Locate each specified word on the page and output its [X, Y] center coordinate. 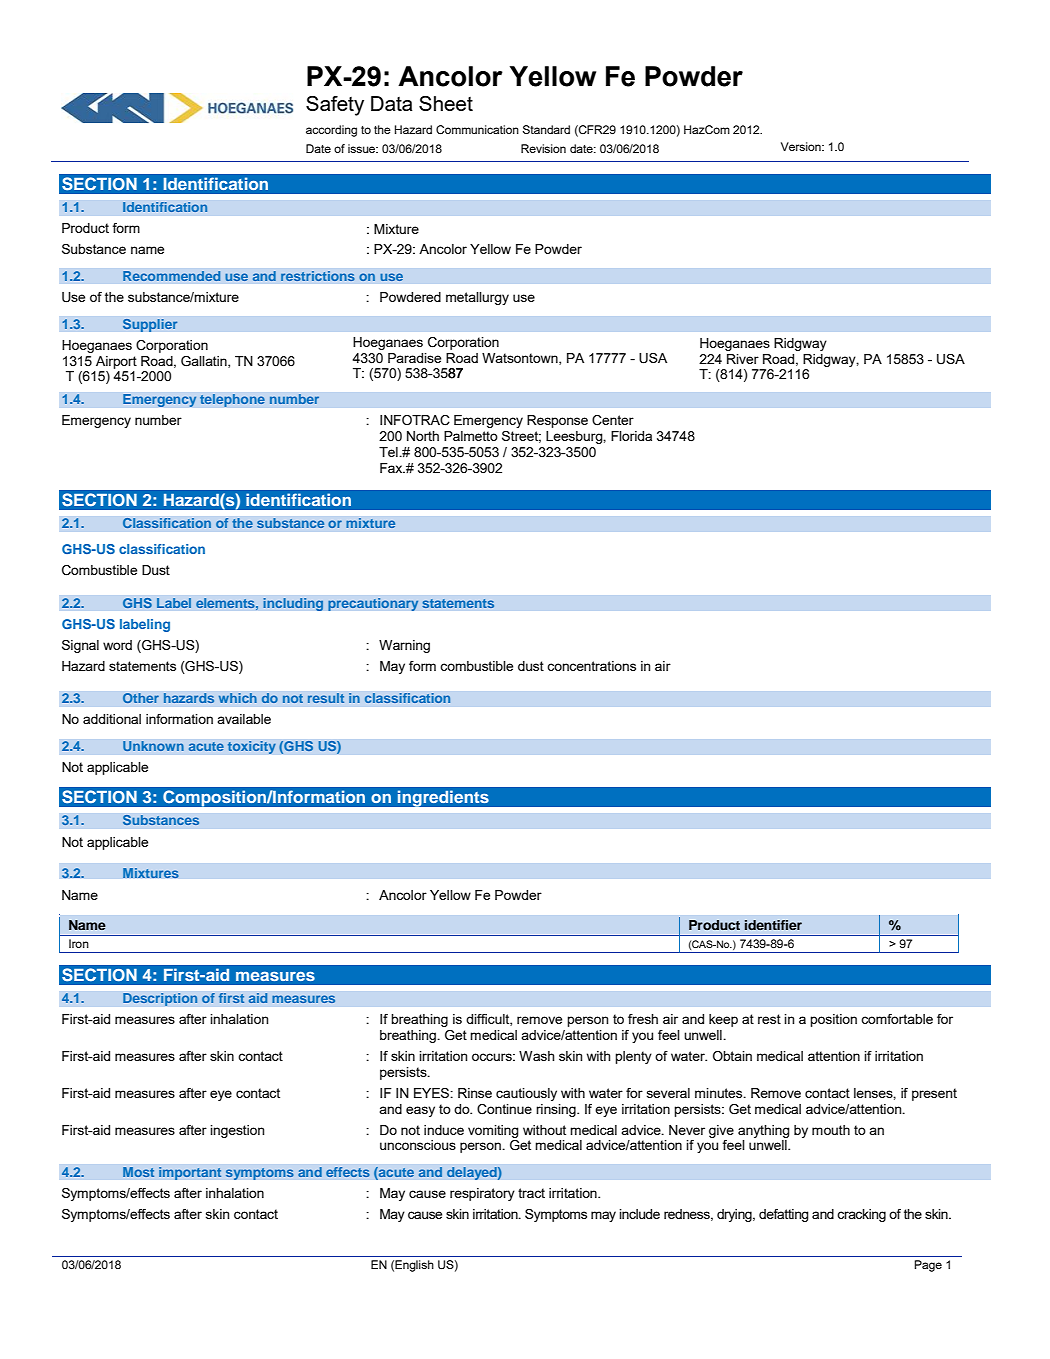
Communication [477, 129]
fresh [643, 1019]
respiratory [482, 1194]
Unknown [153, 746]
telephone [232, 400]
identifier [773, 925]
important [190, 1173]
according [331, 131]
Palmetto [471, 436]
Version [802, 146]
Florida [631, 436]
